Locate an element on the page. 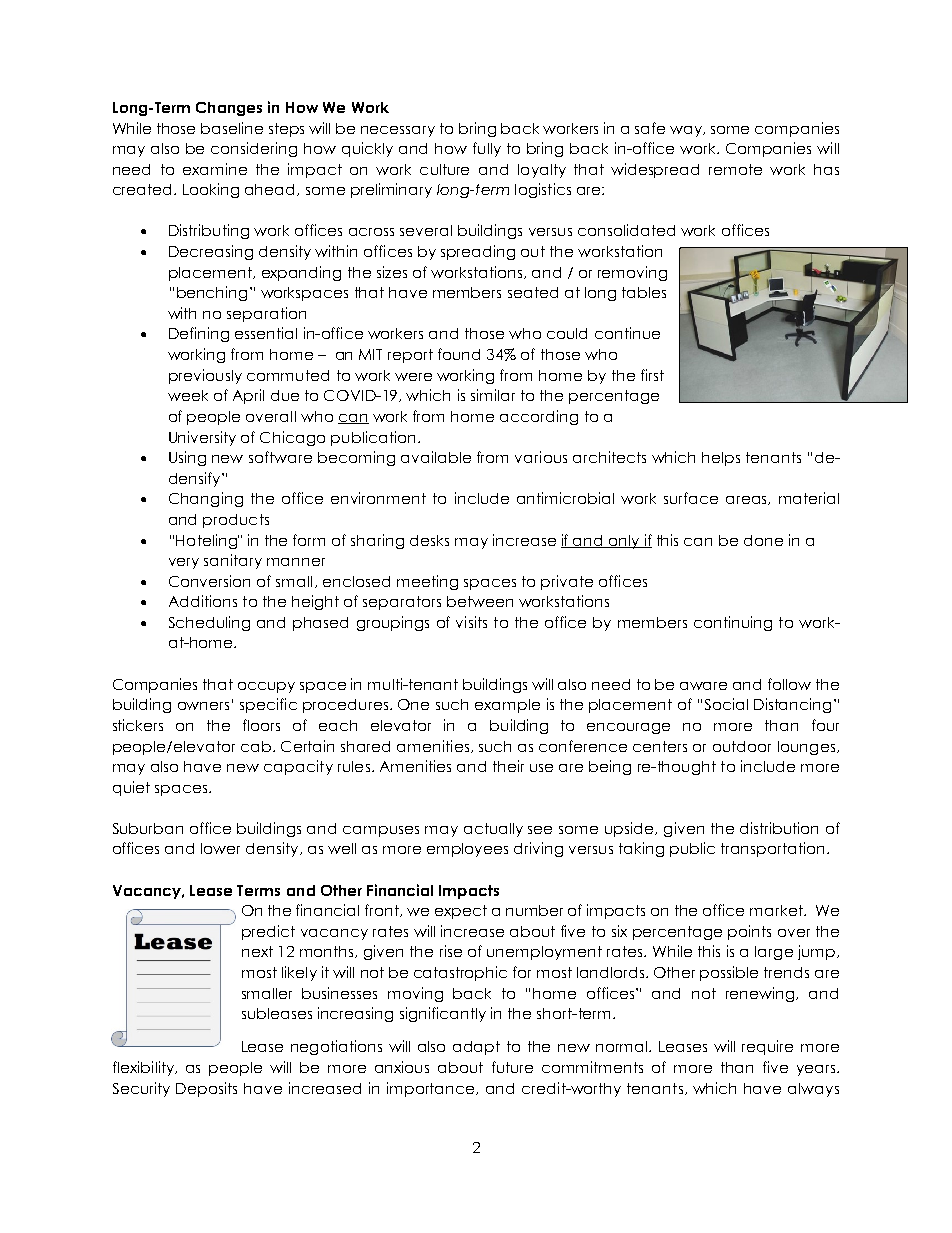 The height and width of the document is (1233, 952). lower is located at coordinates (220, 848).
